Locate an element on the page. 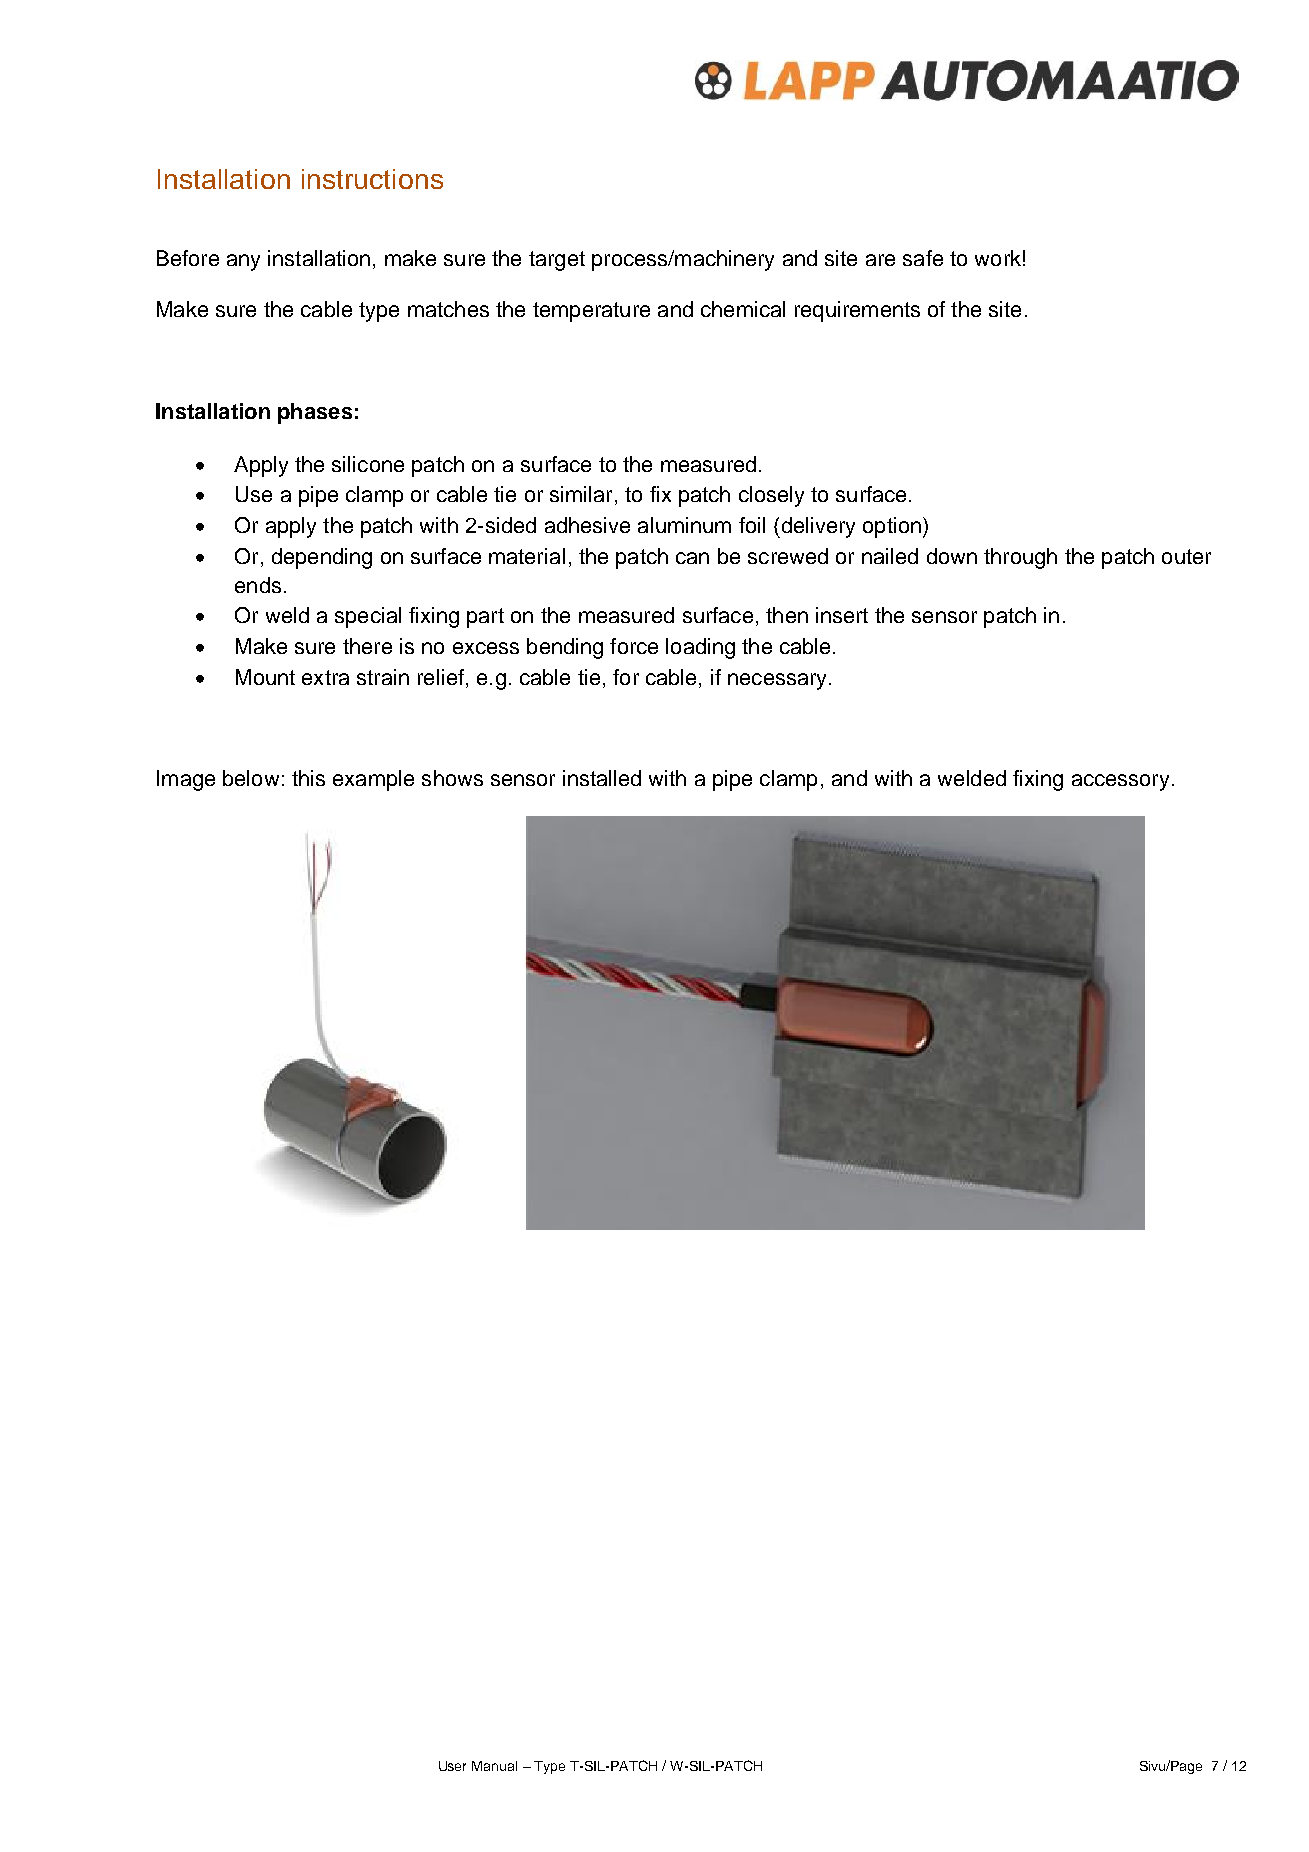 The width and height of the document is (1309, 1852). can is located at coordinates (692, 558).
